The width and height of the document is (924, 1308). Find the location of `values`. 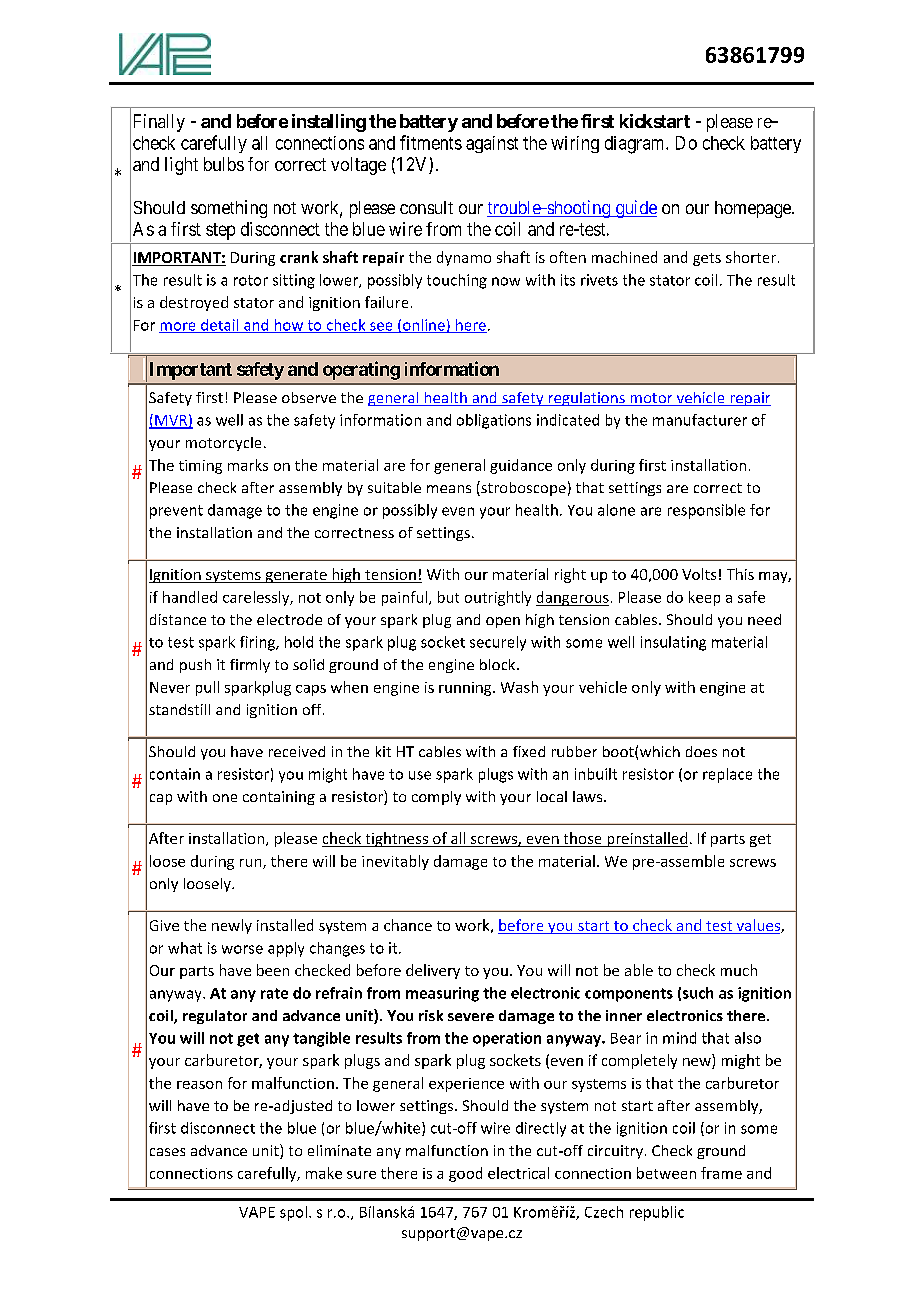

values is located at coordinates (758, 926).
